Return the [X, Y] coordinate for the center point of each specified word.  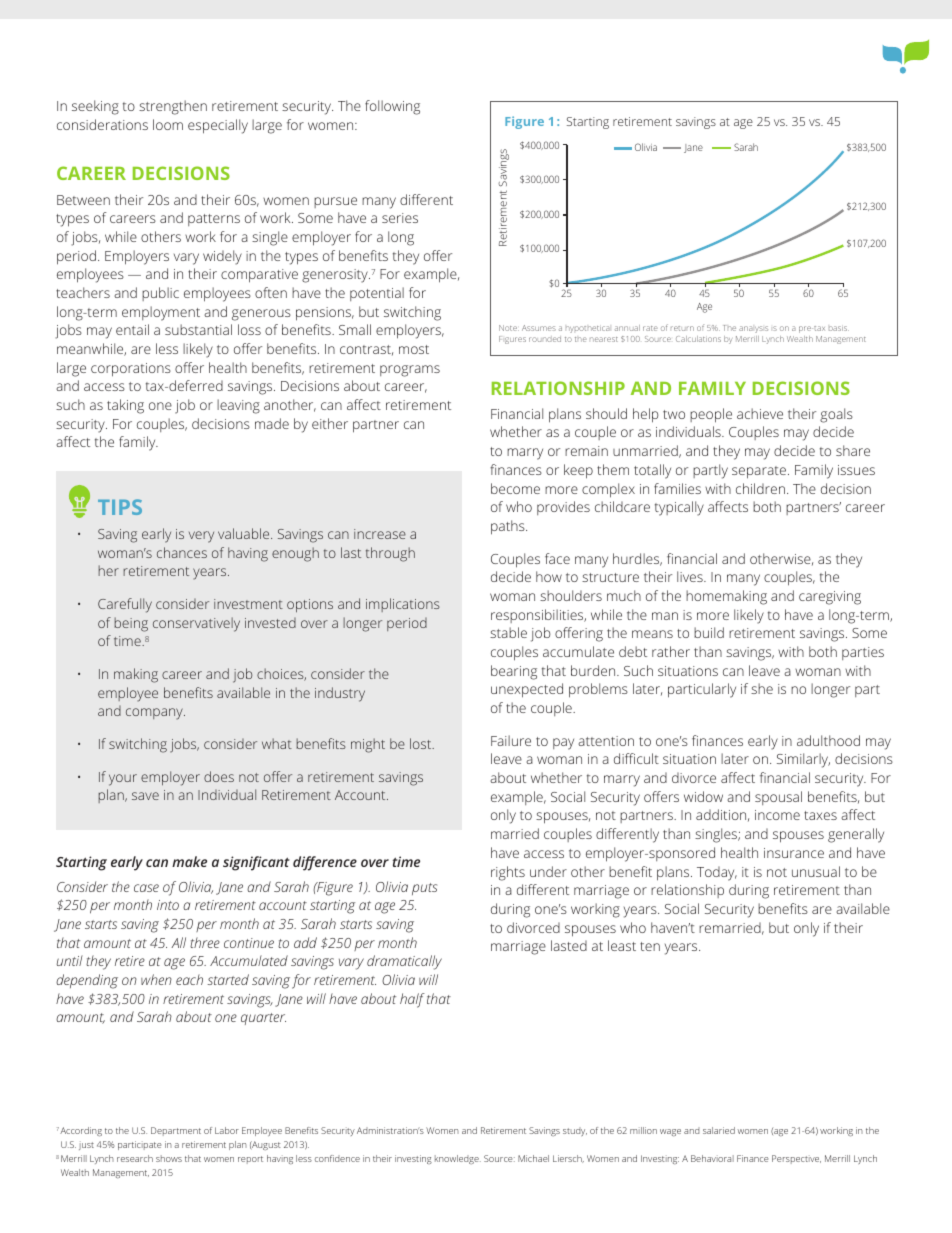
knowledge [458, 1159]
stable [508, 632]
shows [169, 1158]
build [709, 632]
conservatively [196, 624]
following [392, 107]
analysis [753, 329]
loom [168, 124]
